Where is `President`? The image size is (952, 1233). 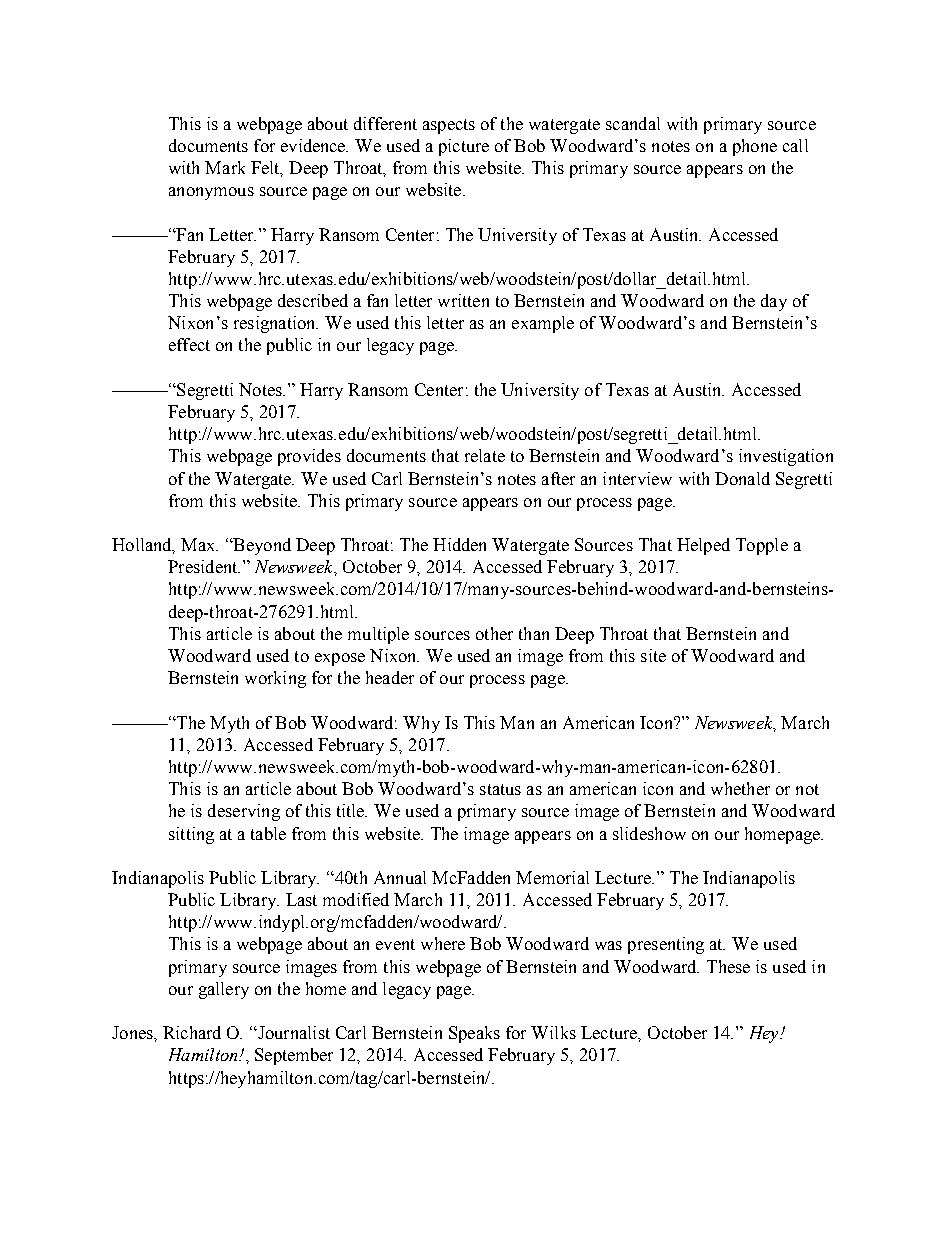 President is located at coordinates (204, 566).
